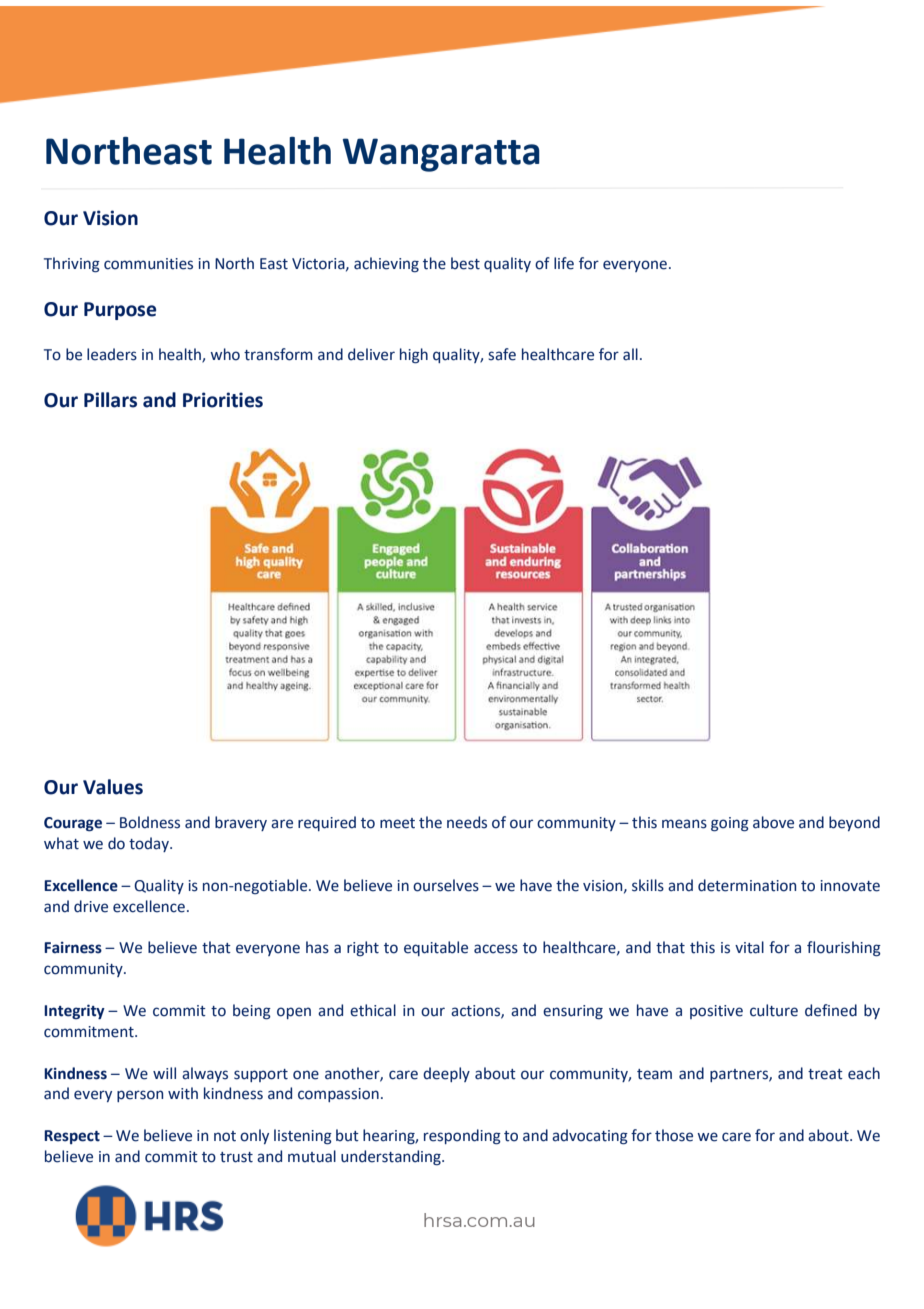 The image size is (924, 1309). I want to click on above, so click(773, 822).
